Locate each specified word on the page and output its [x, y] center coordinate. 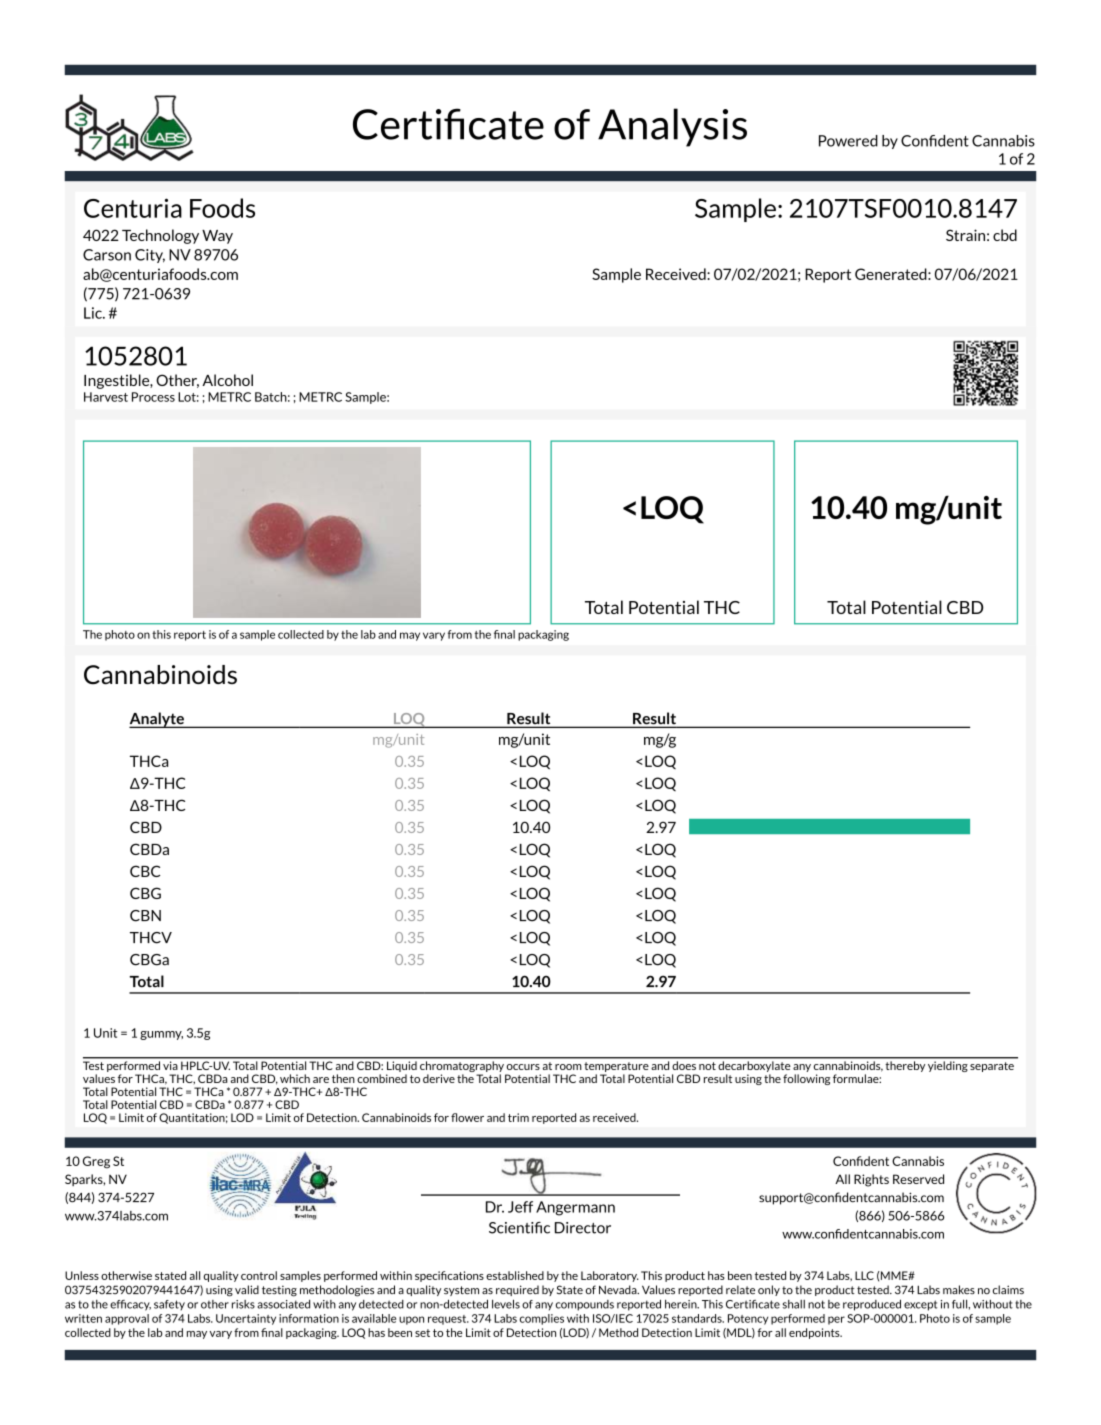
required [517, 1290]
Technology [160, 236]
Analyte [157, 720]
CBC [145, 871]
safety [169, 1305]
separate [992, 1067]
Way [217, 237]
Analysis [672, 127]
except [920, 1305]
